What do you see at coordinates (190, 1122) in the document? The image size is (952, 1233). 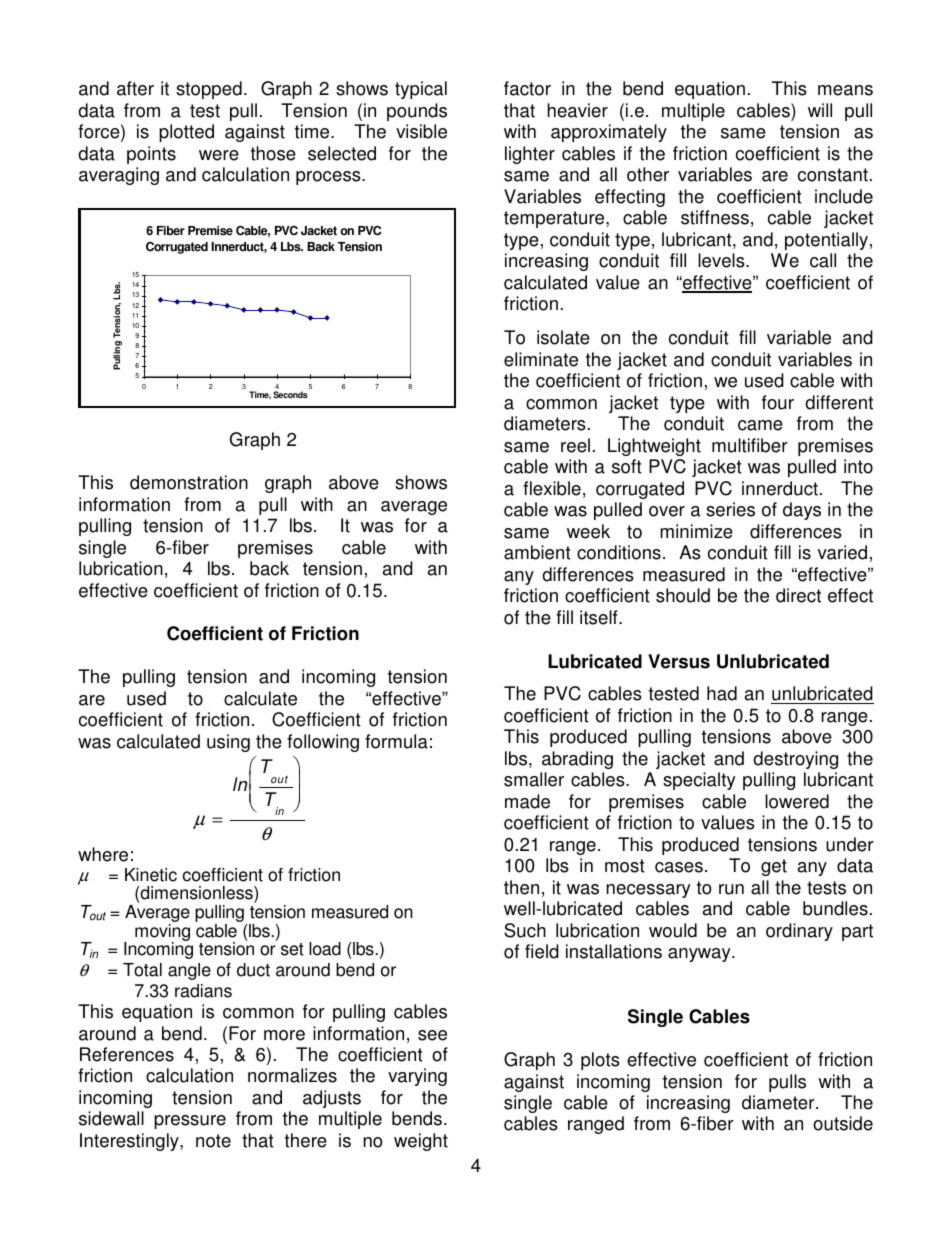 I see `pressure` at bounding box center [190, 1122].
